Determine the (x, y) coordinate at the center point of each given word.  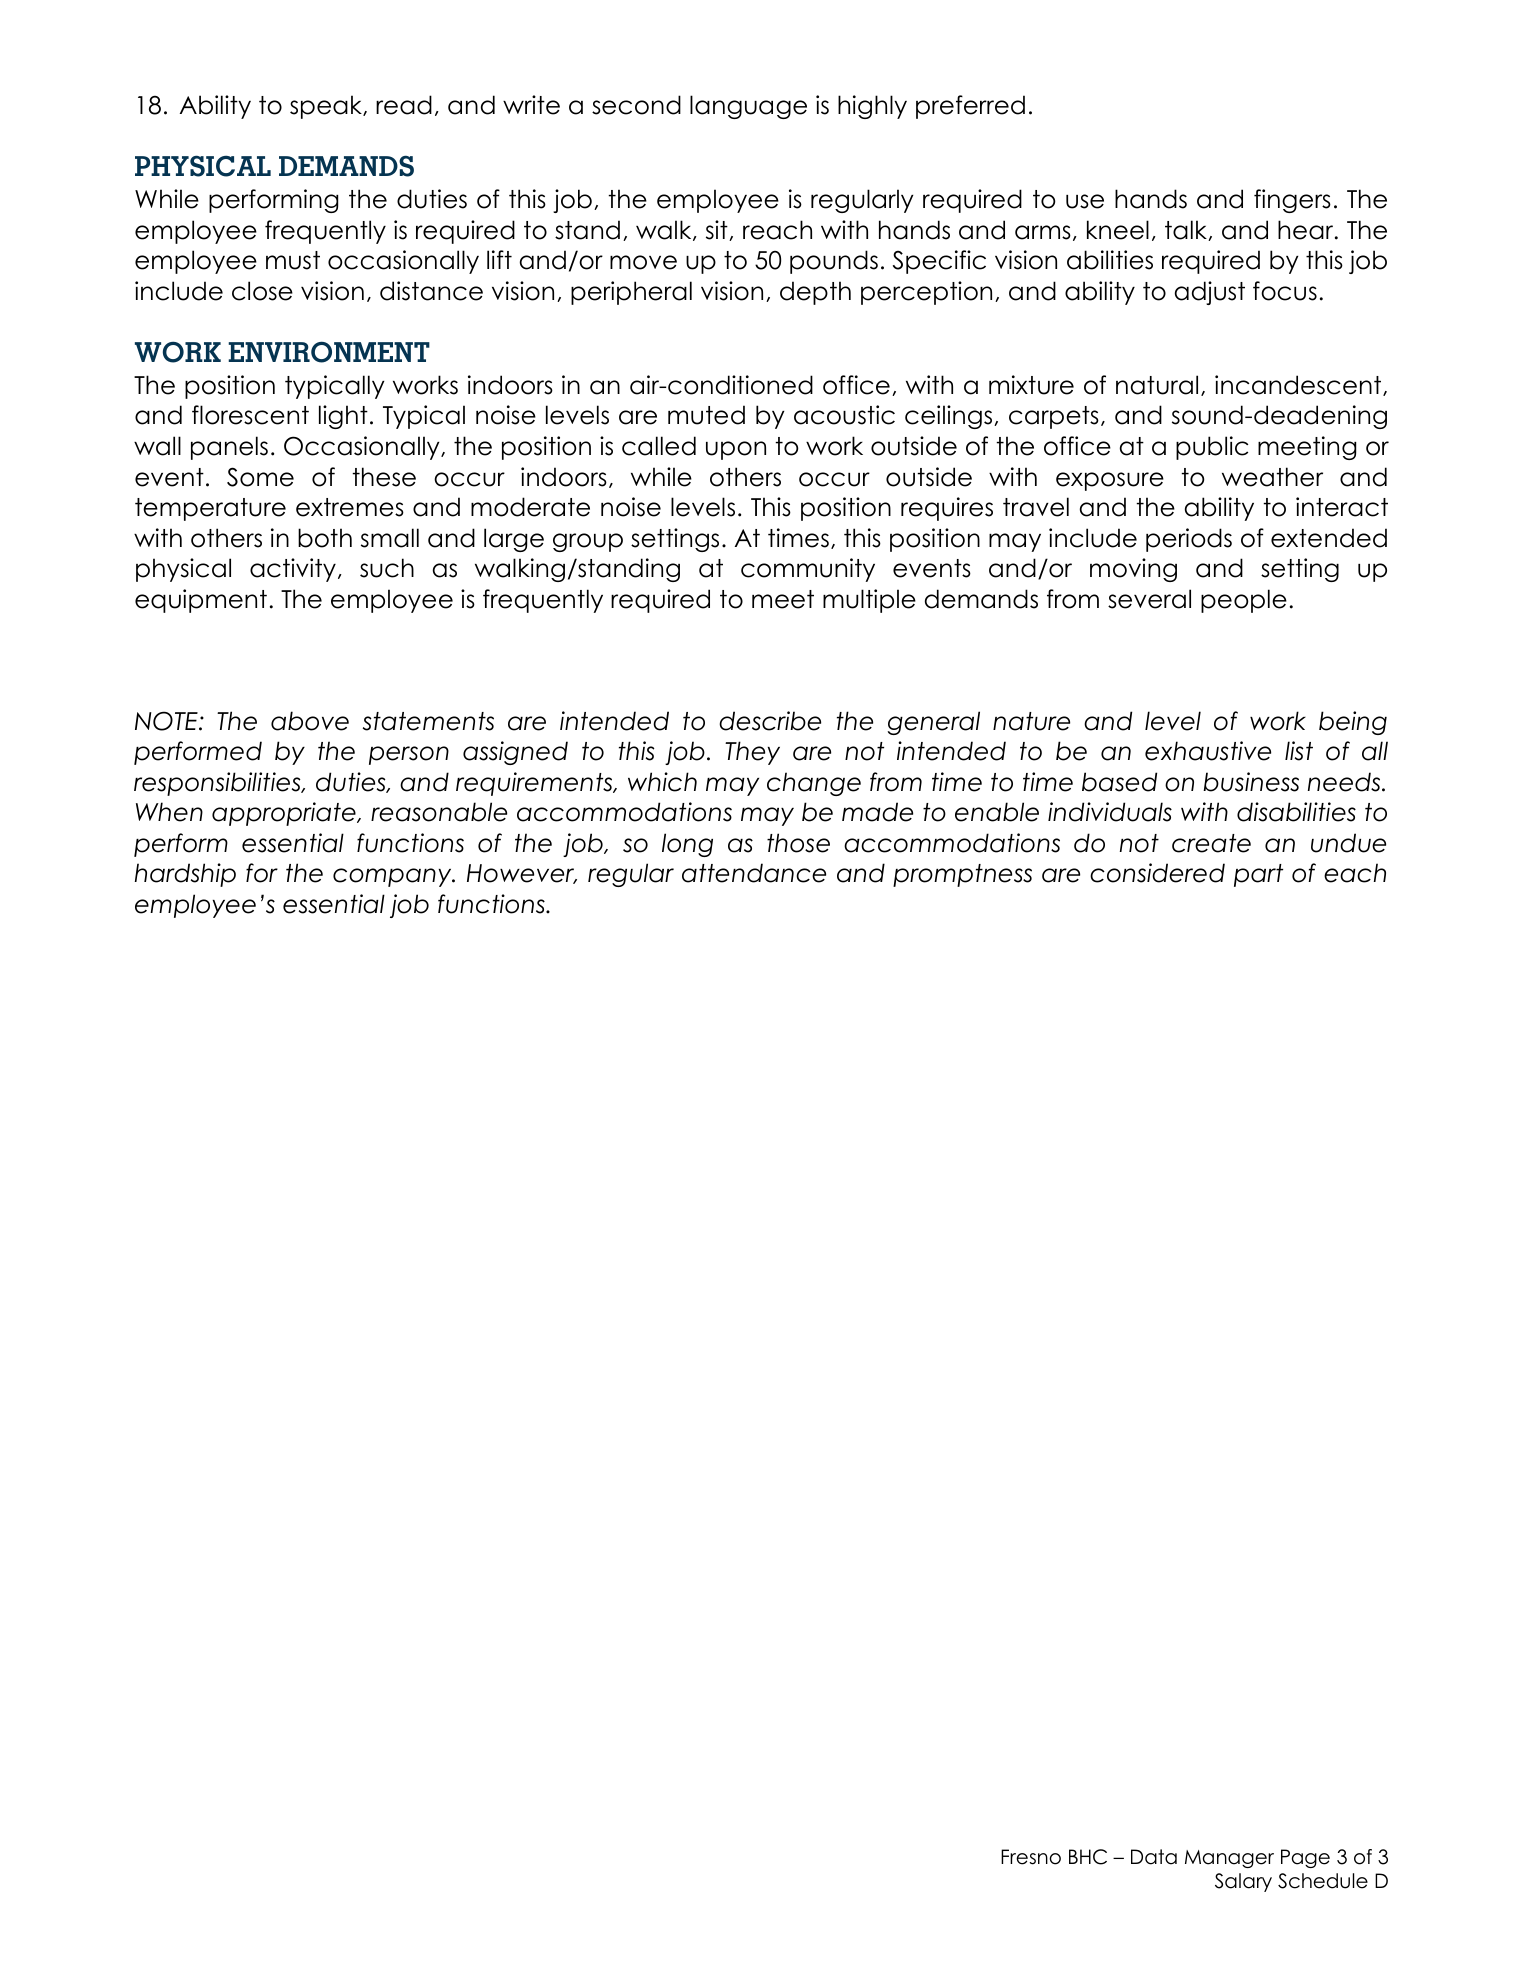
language (748, 107)
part (1258, 875)
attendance (754, 873)
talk (1187, 230)
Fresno (1031, 1857)
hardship (185, 875)
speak (327, 107)
